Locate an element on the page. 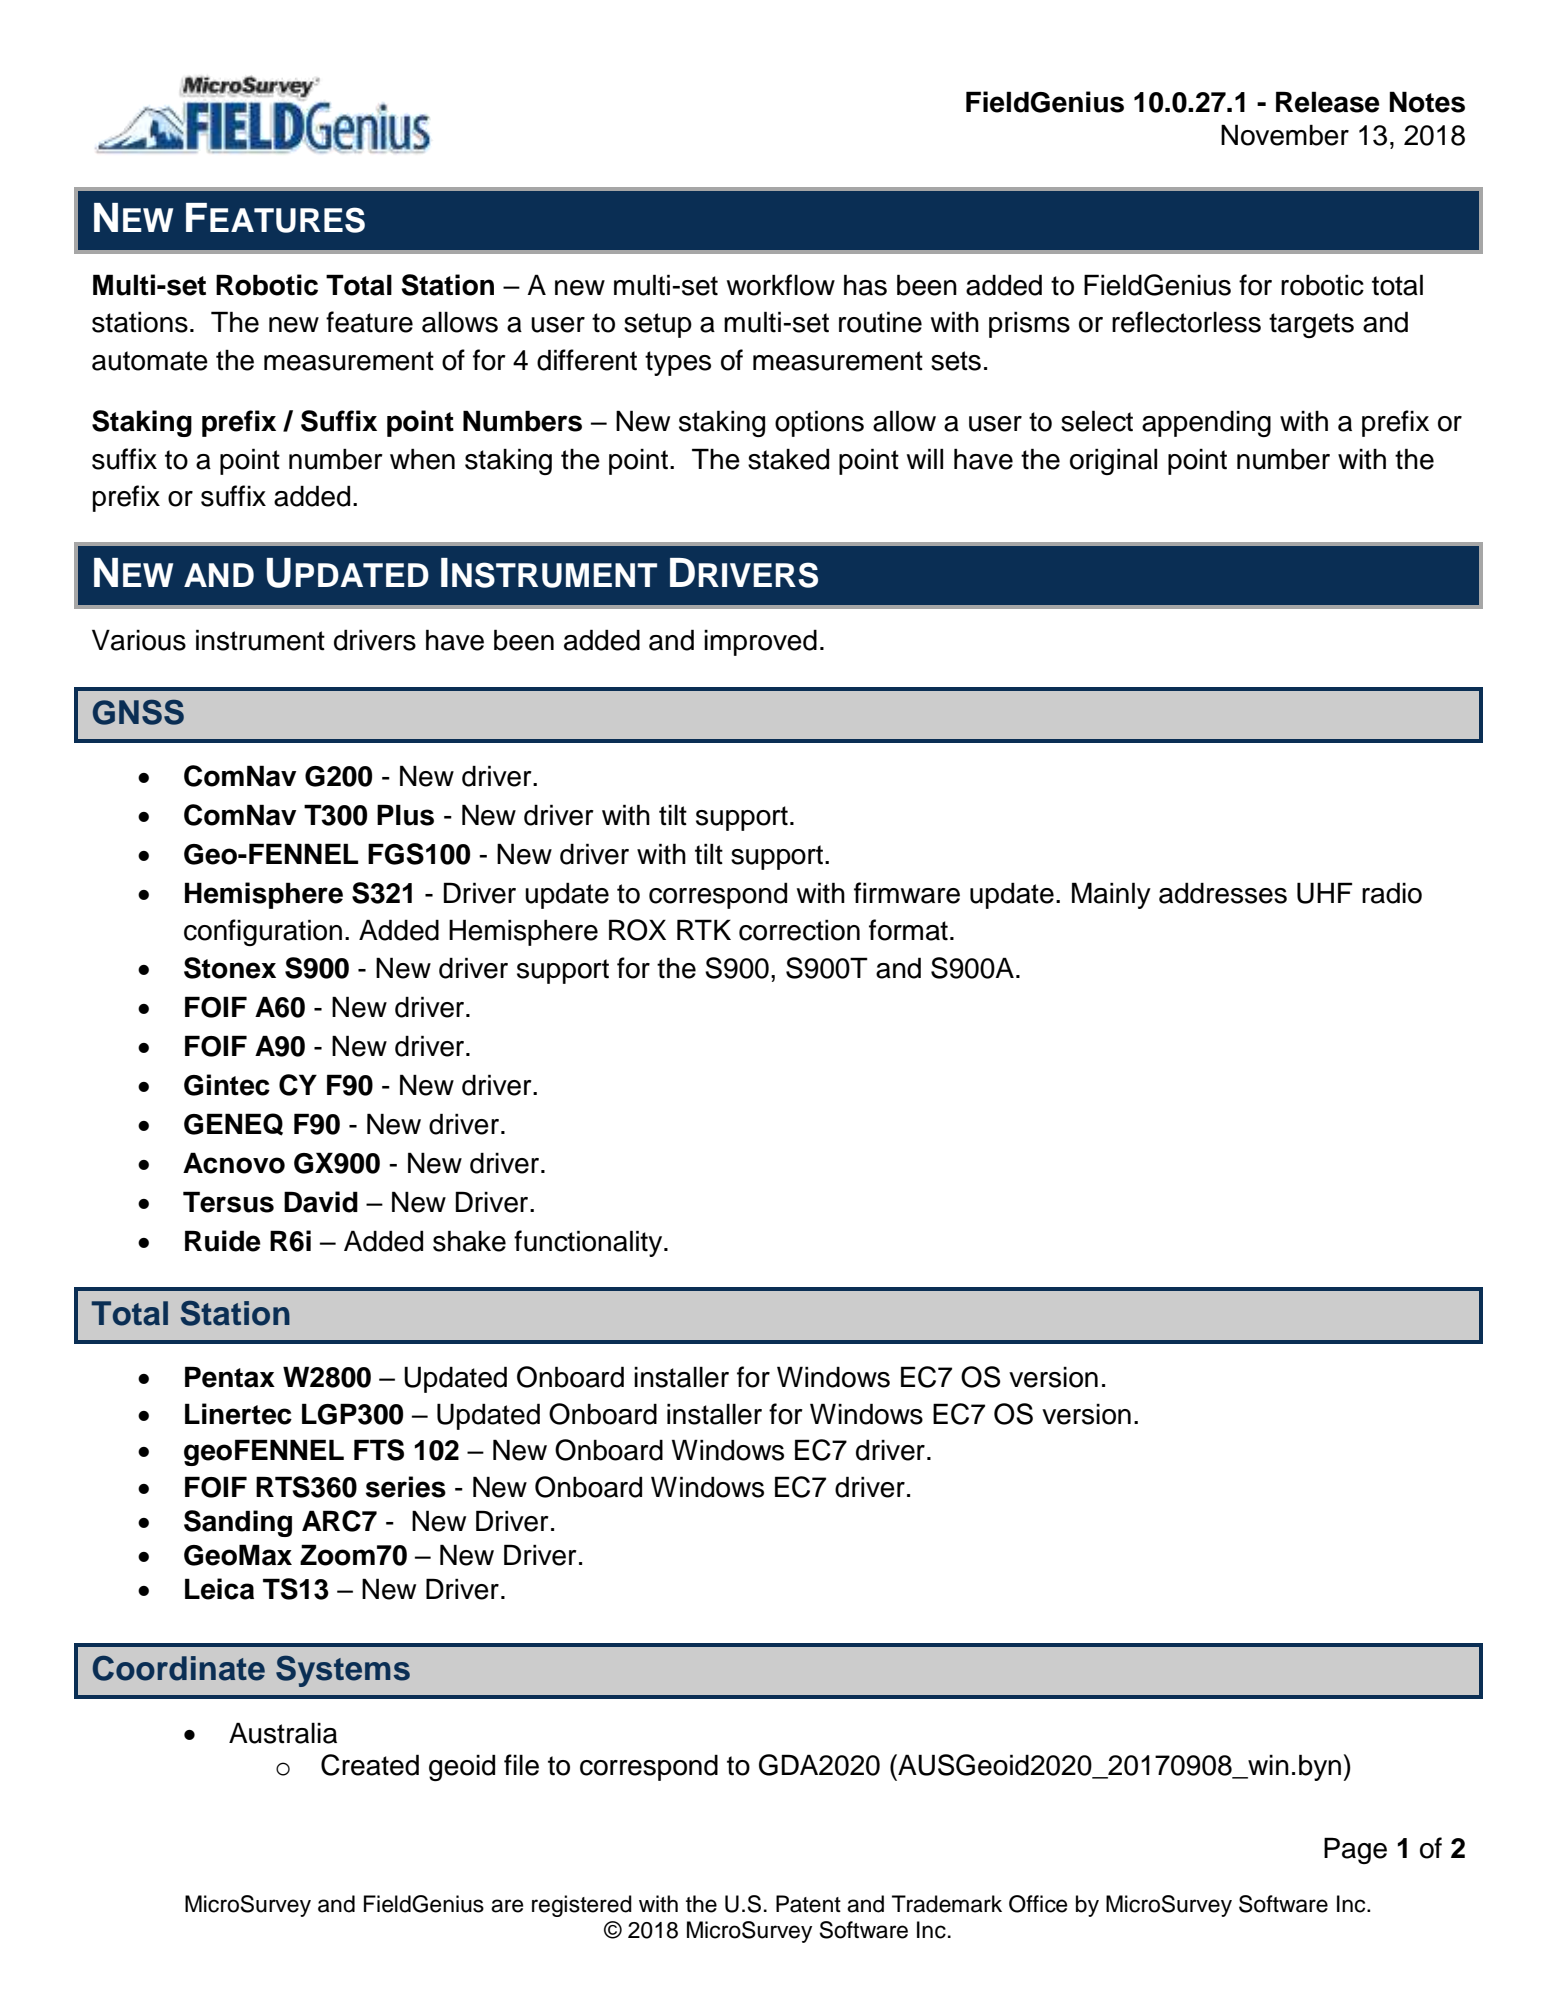  addresses is located at coordinates (1223, 893).
